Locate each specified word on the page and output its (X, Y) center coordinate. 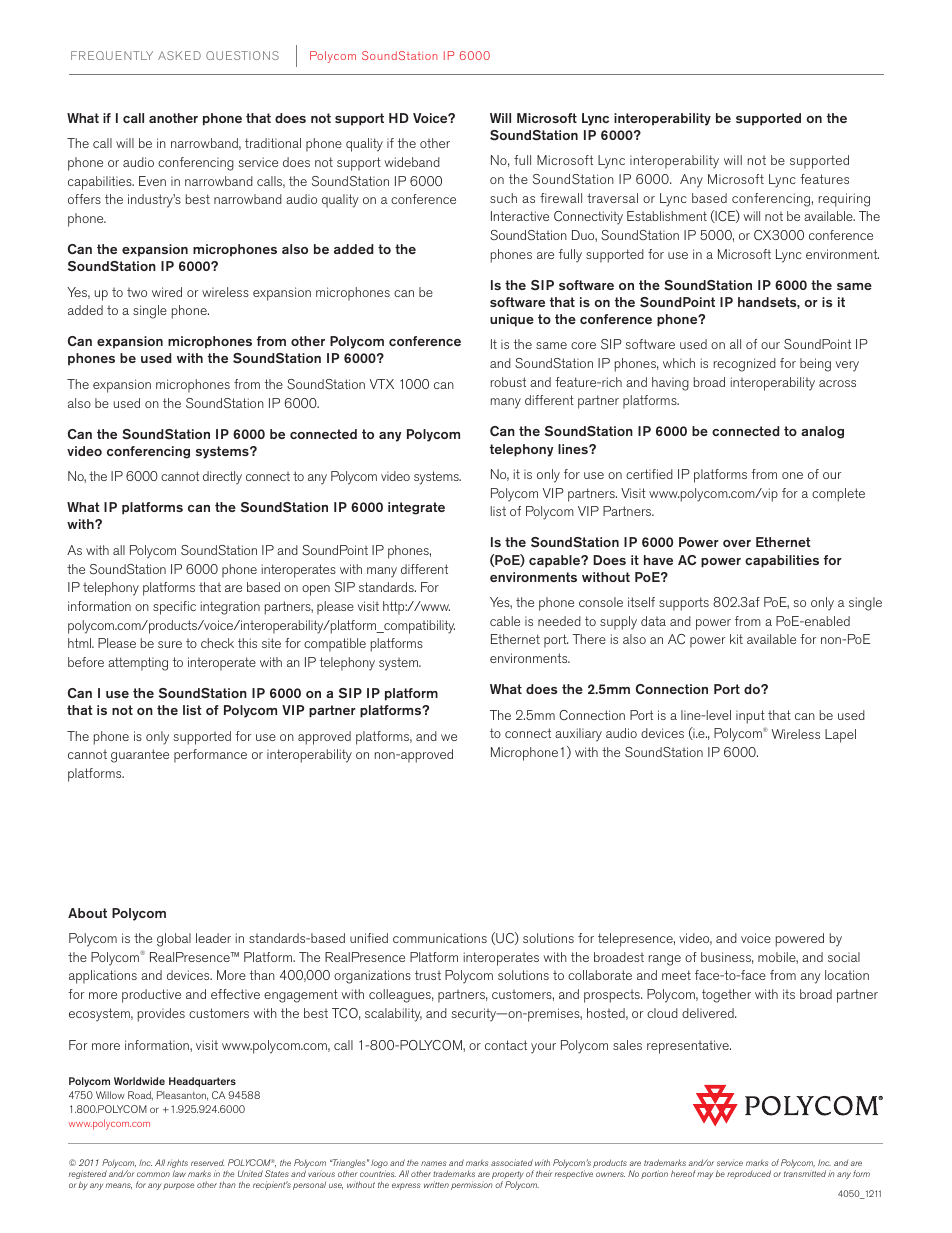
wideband (412, 162)
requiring (844, 200)
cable (505, 621)
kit (736, 639)
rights (177, 1165)
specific (174, 608)
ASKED (179, 55)
